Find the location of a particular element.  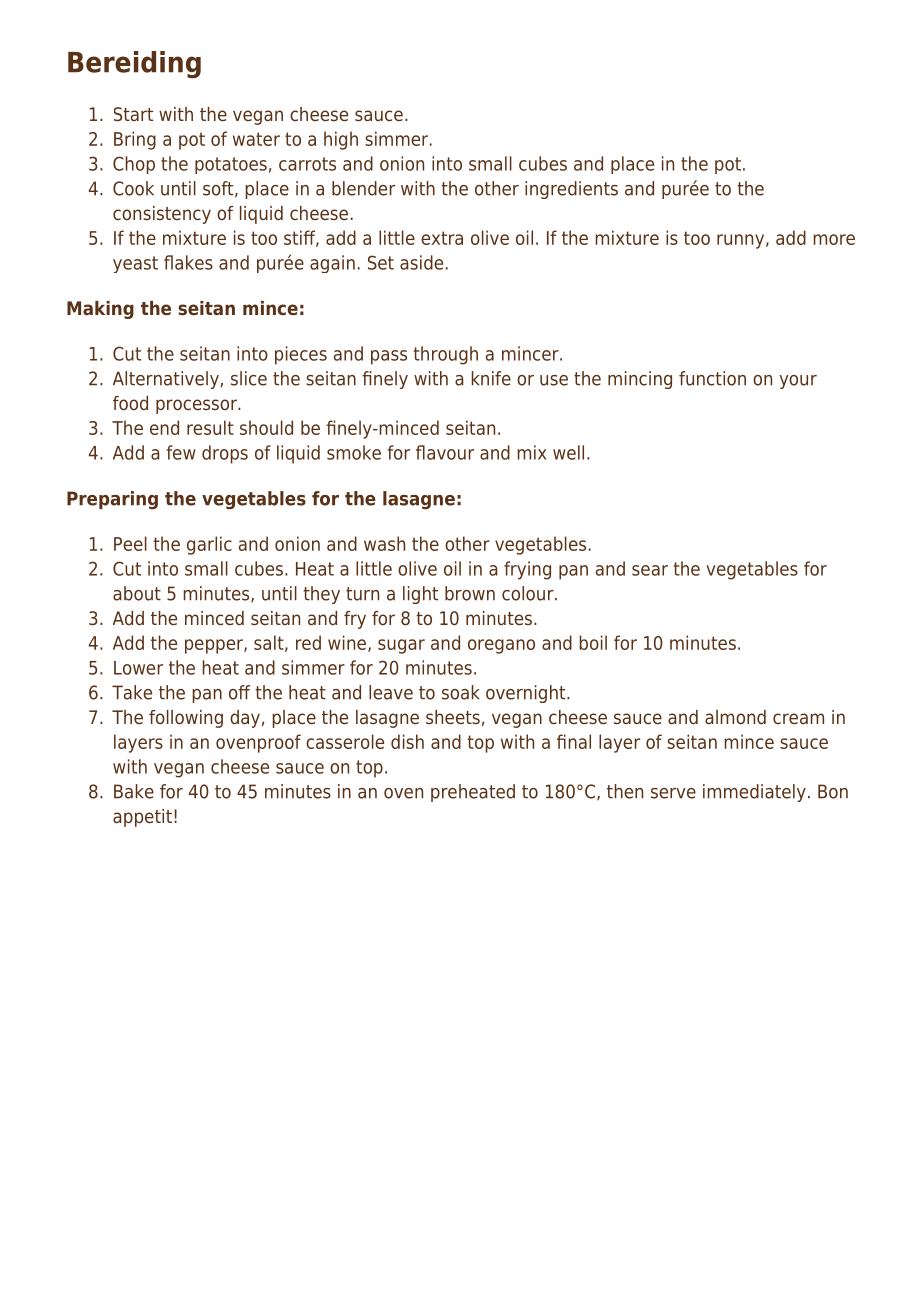

Bring is located at coordinates (135, 140).
